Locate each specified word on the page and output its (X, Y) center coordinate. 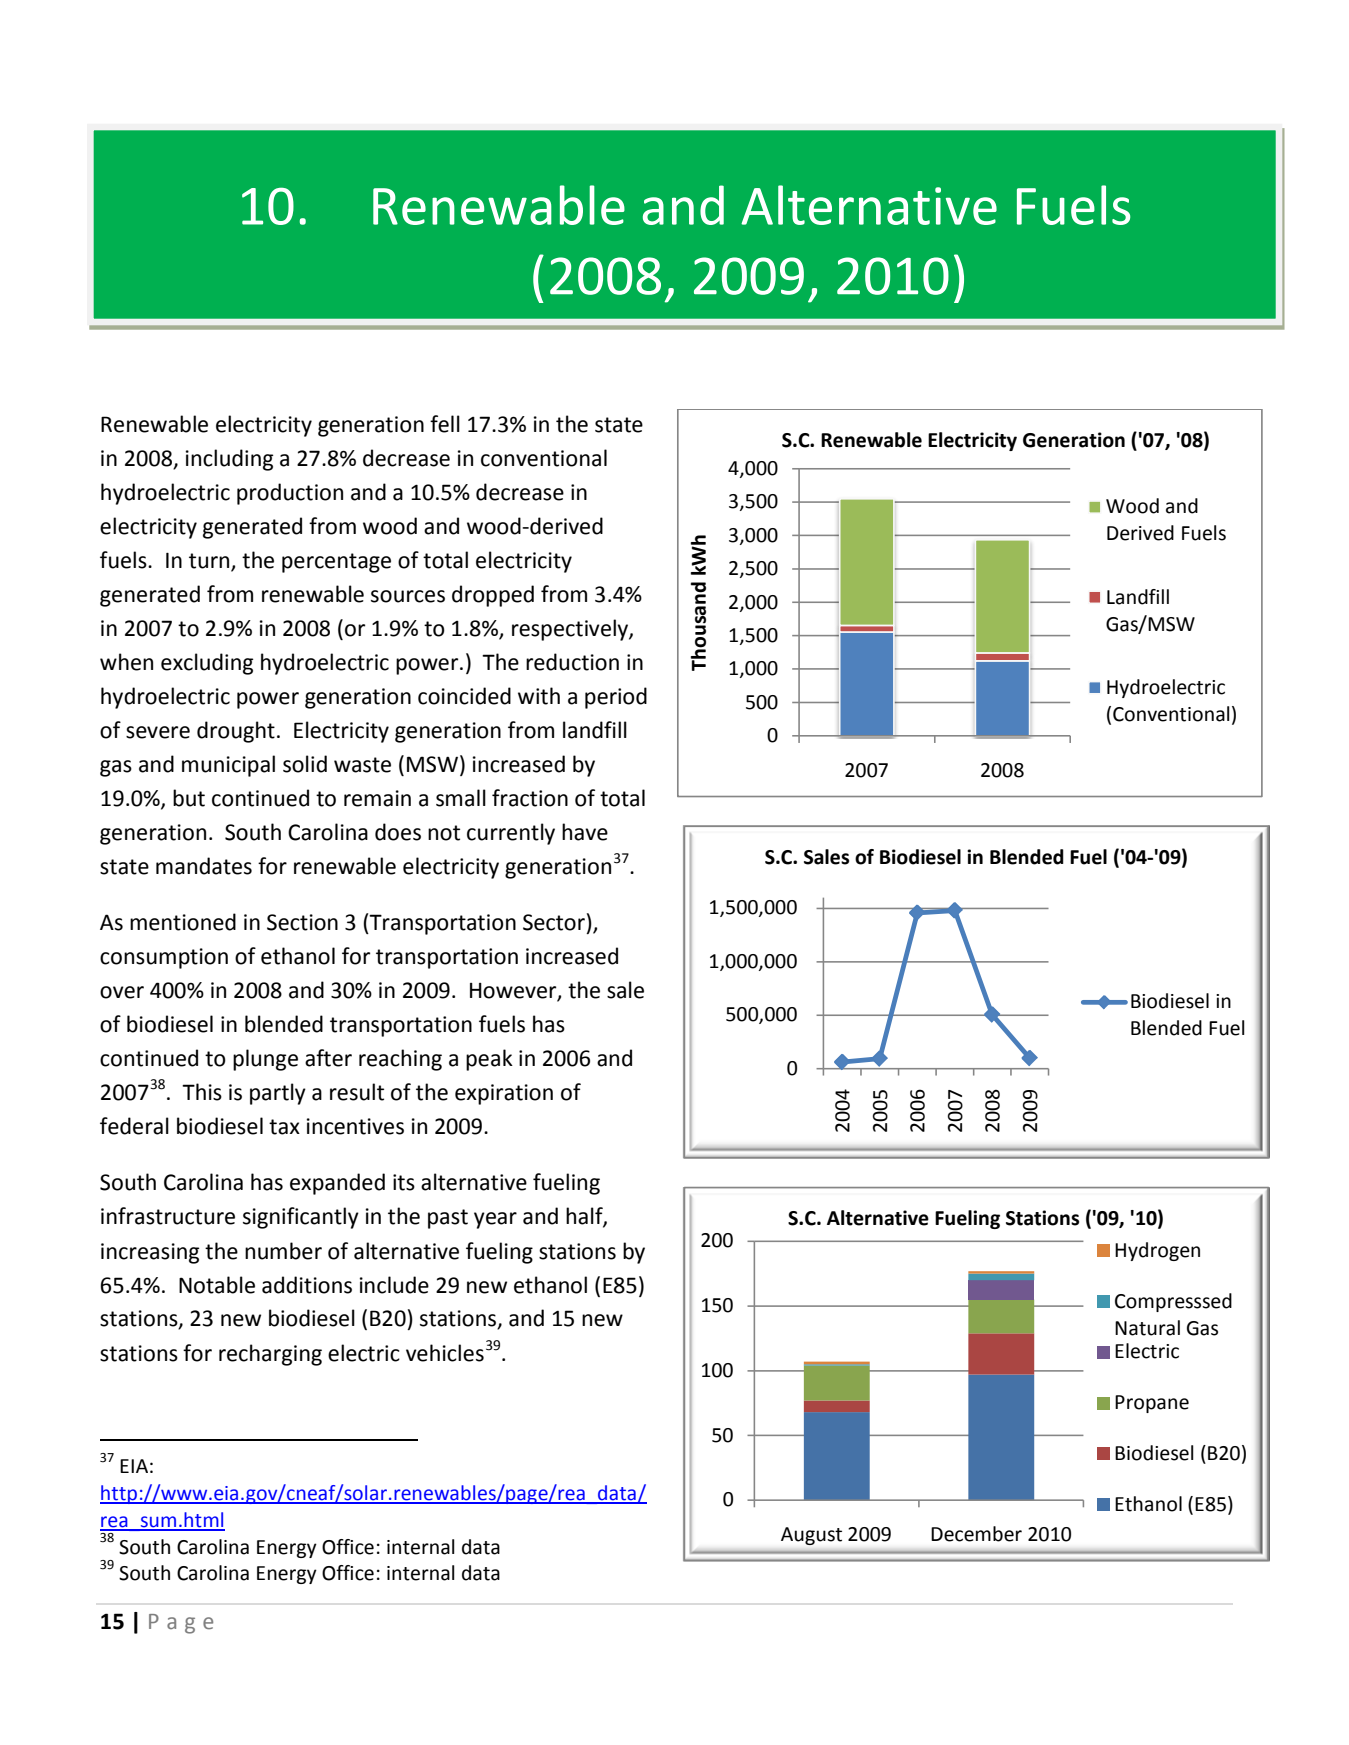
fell (445, 424)
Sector (554, 922)
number (283, 1251)
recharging (270, 1355)
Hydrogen (1157, 1251)
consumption (164, 958)
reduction (572, 662)
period (616, 698)
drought (236, 732)
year (495, 1220)
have (585, 832)
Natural (1147, 1328)
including (229, 460)
